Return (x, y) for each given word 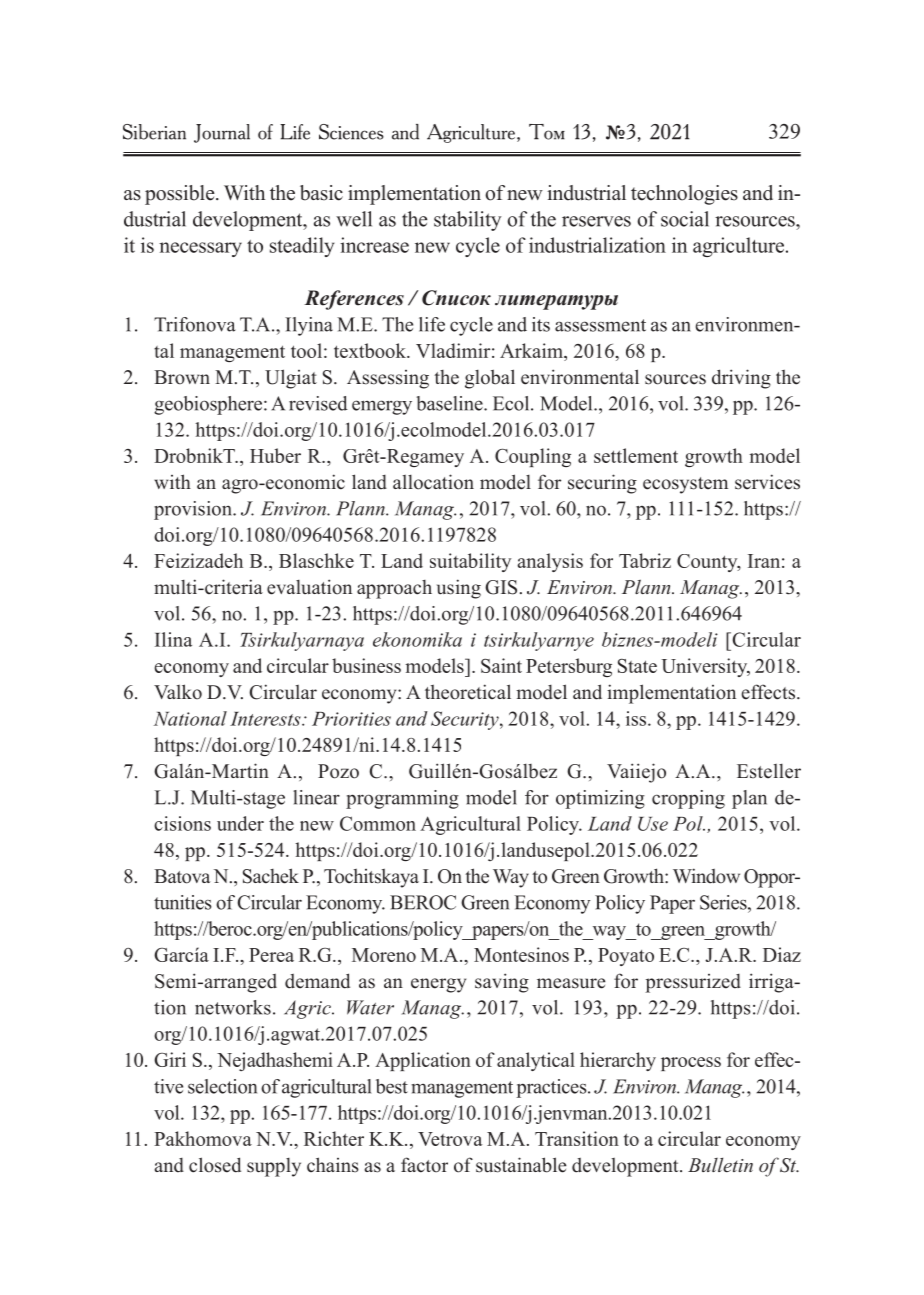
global (490, 379)
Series (724, 902)
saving (502, 983)
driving (741, 379)
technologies (684, 195)
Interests (266, 719)
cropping (688, 799)
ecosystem (685, 485)
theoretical (468, 692)
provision (194, 510)
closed (215, 1165)
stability (468, 221)
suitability (470, 562)
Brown (182, 377)
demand (317, 981)
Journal (222, 133)
